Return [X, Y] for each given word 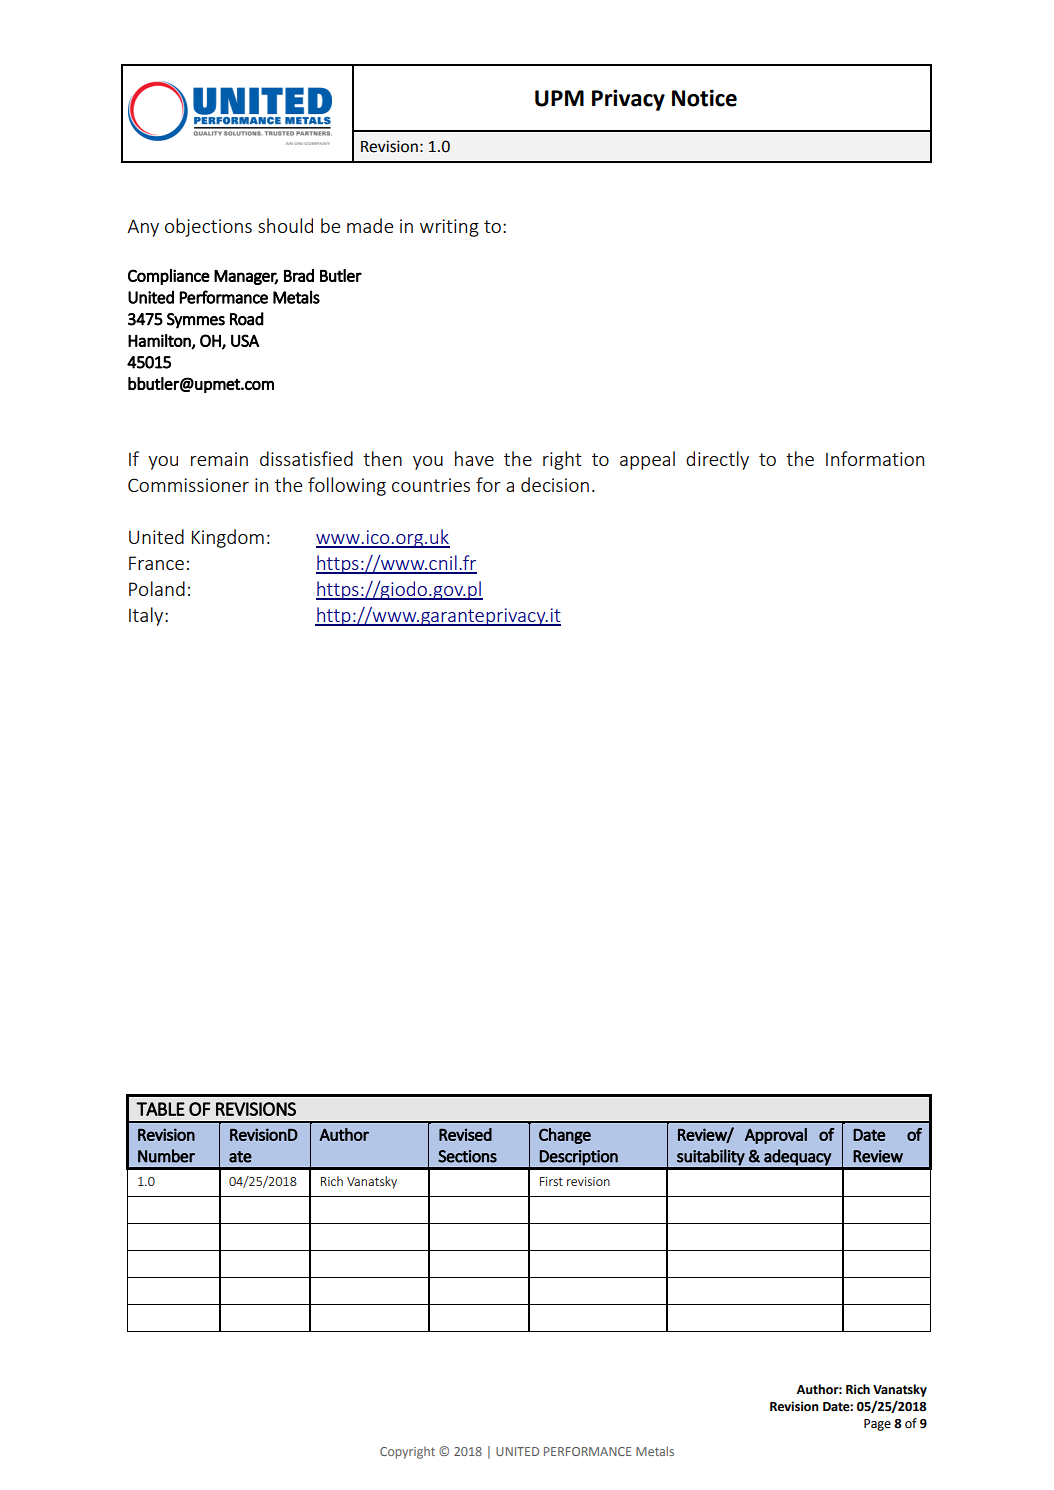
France [156, 563]
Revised [465, 1134]
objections [208, 227]
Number [166, 1156]
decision [555, 484]
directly [717, 460]
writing [449, 228]
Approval [776, 1136]
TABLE [160, 1109]
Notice [704, 98]
